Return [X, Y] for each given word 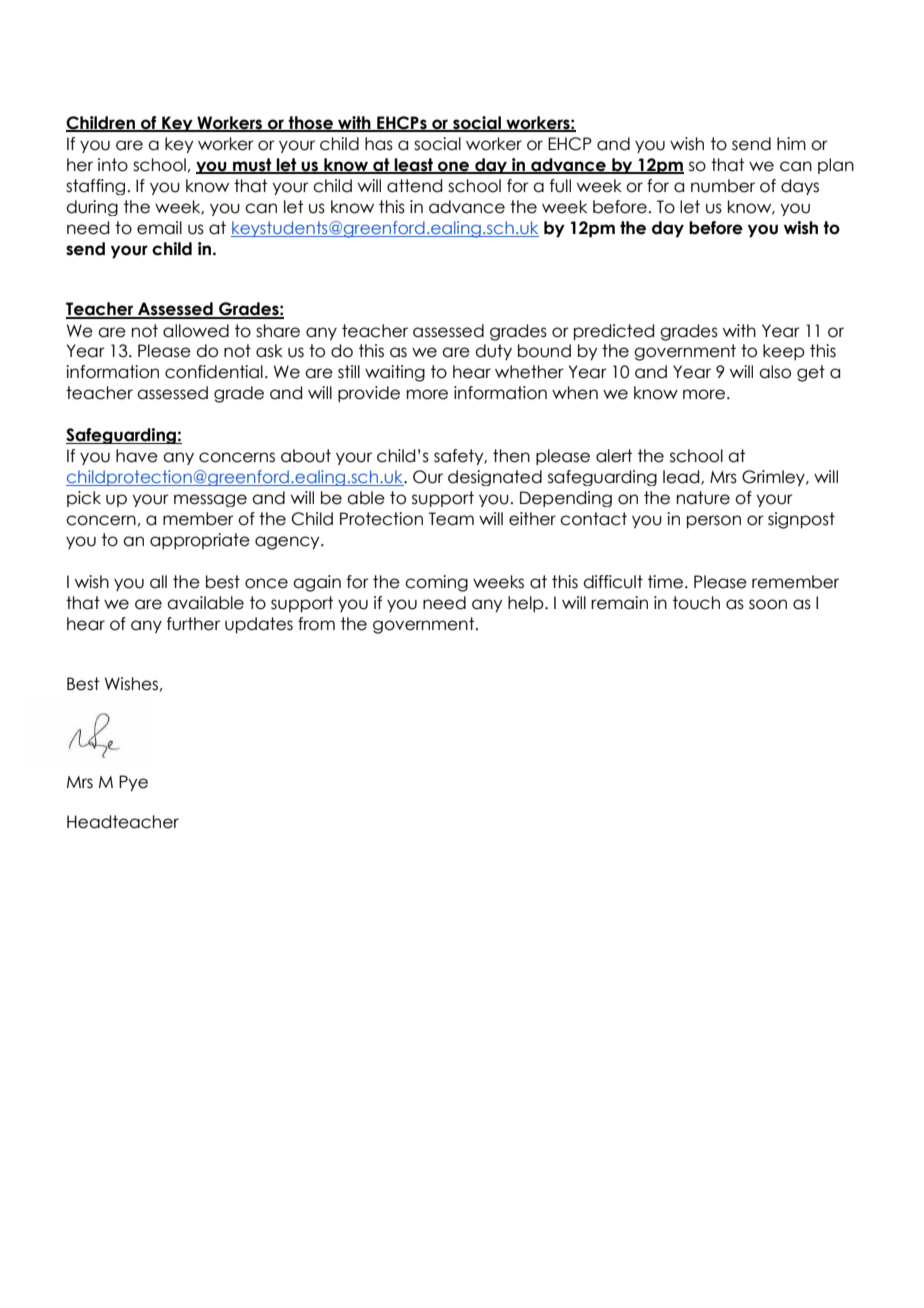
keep [784, 352]
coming [436, 583]
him [791, 143]
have [137, 456]
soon [768, 604]
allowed [196, 331]
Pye [133, 783]
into [113, 165]
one [454, 167]
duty [493, 352]
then [511, 456]
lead [682, 477]
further [193, 624]
